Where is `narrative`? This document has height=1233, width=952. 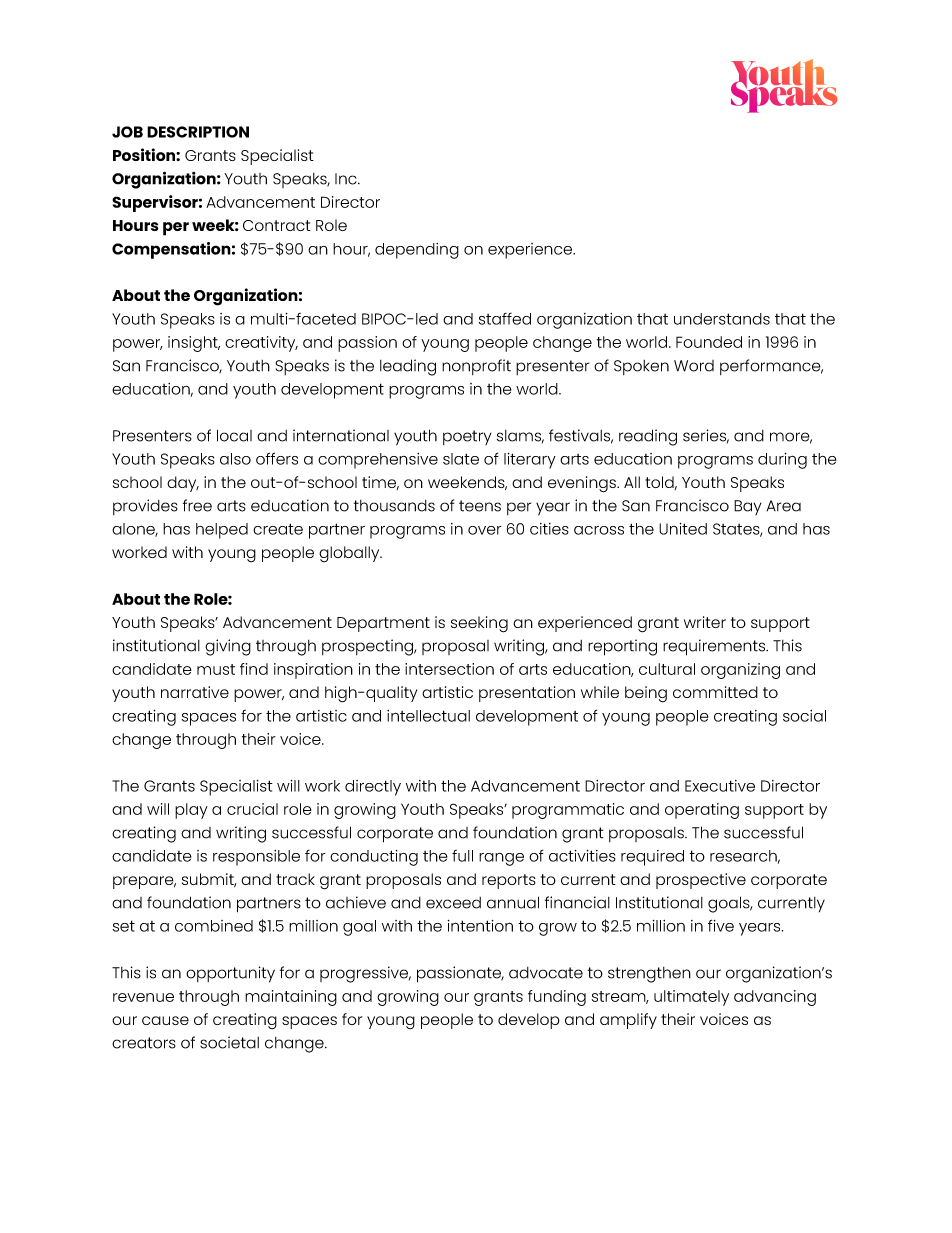
narrative is located at coordinates (195, 692).
